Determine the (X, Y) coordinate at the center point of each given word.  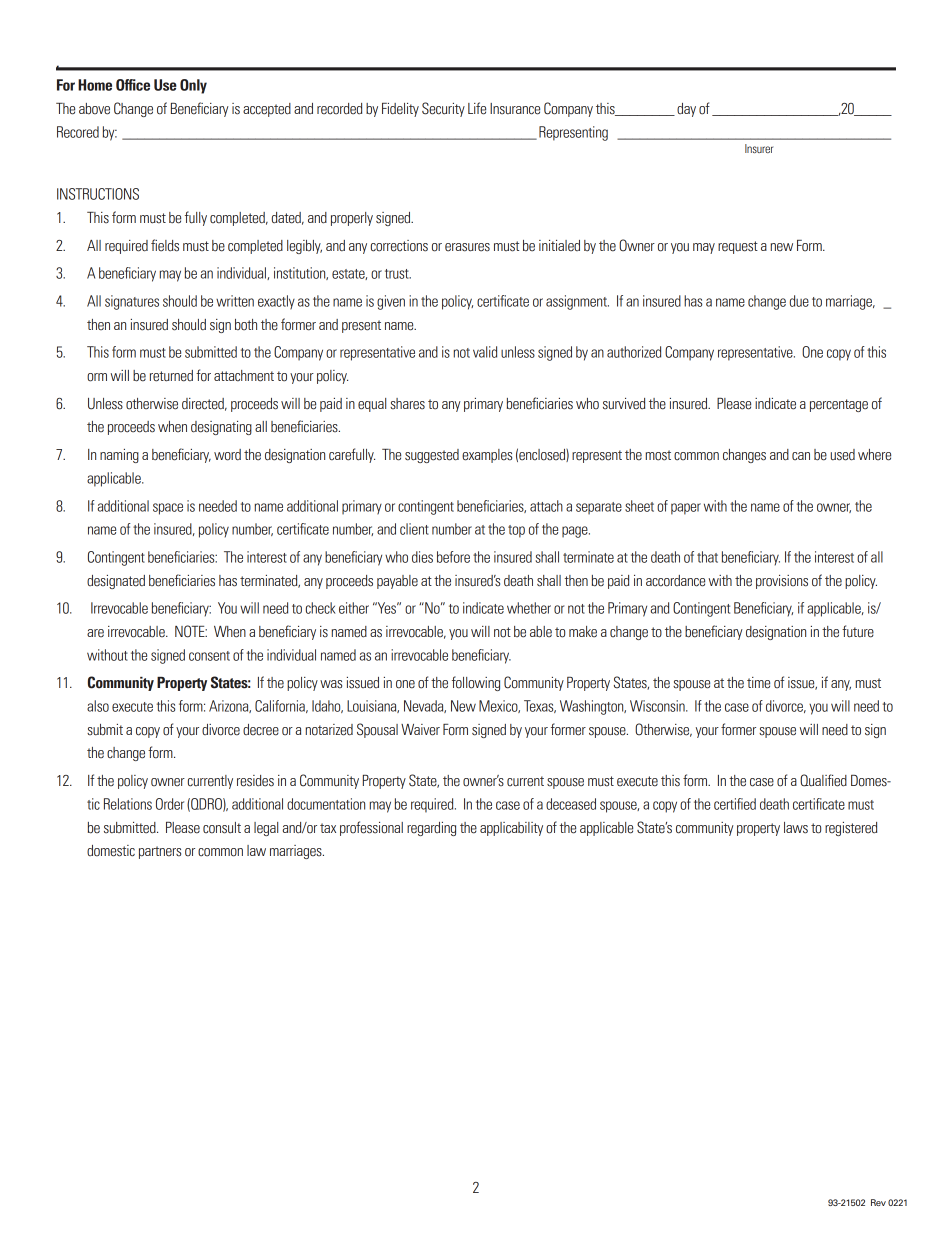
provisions (782, 582)
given (391, 302)
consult (222, 828)
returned (171, 376)
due (799, 301)
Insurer (759, 148)
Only (193, 86)
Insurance (515, 109)
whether (529, 608)
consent (209, 656)
